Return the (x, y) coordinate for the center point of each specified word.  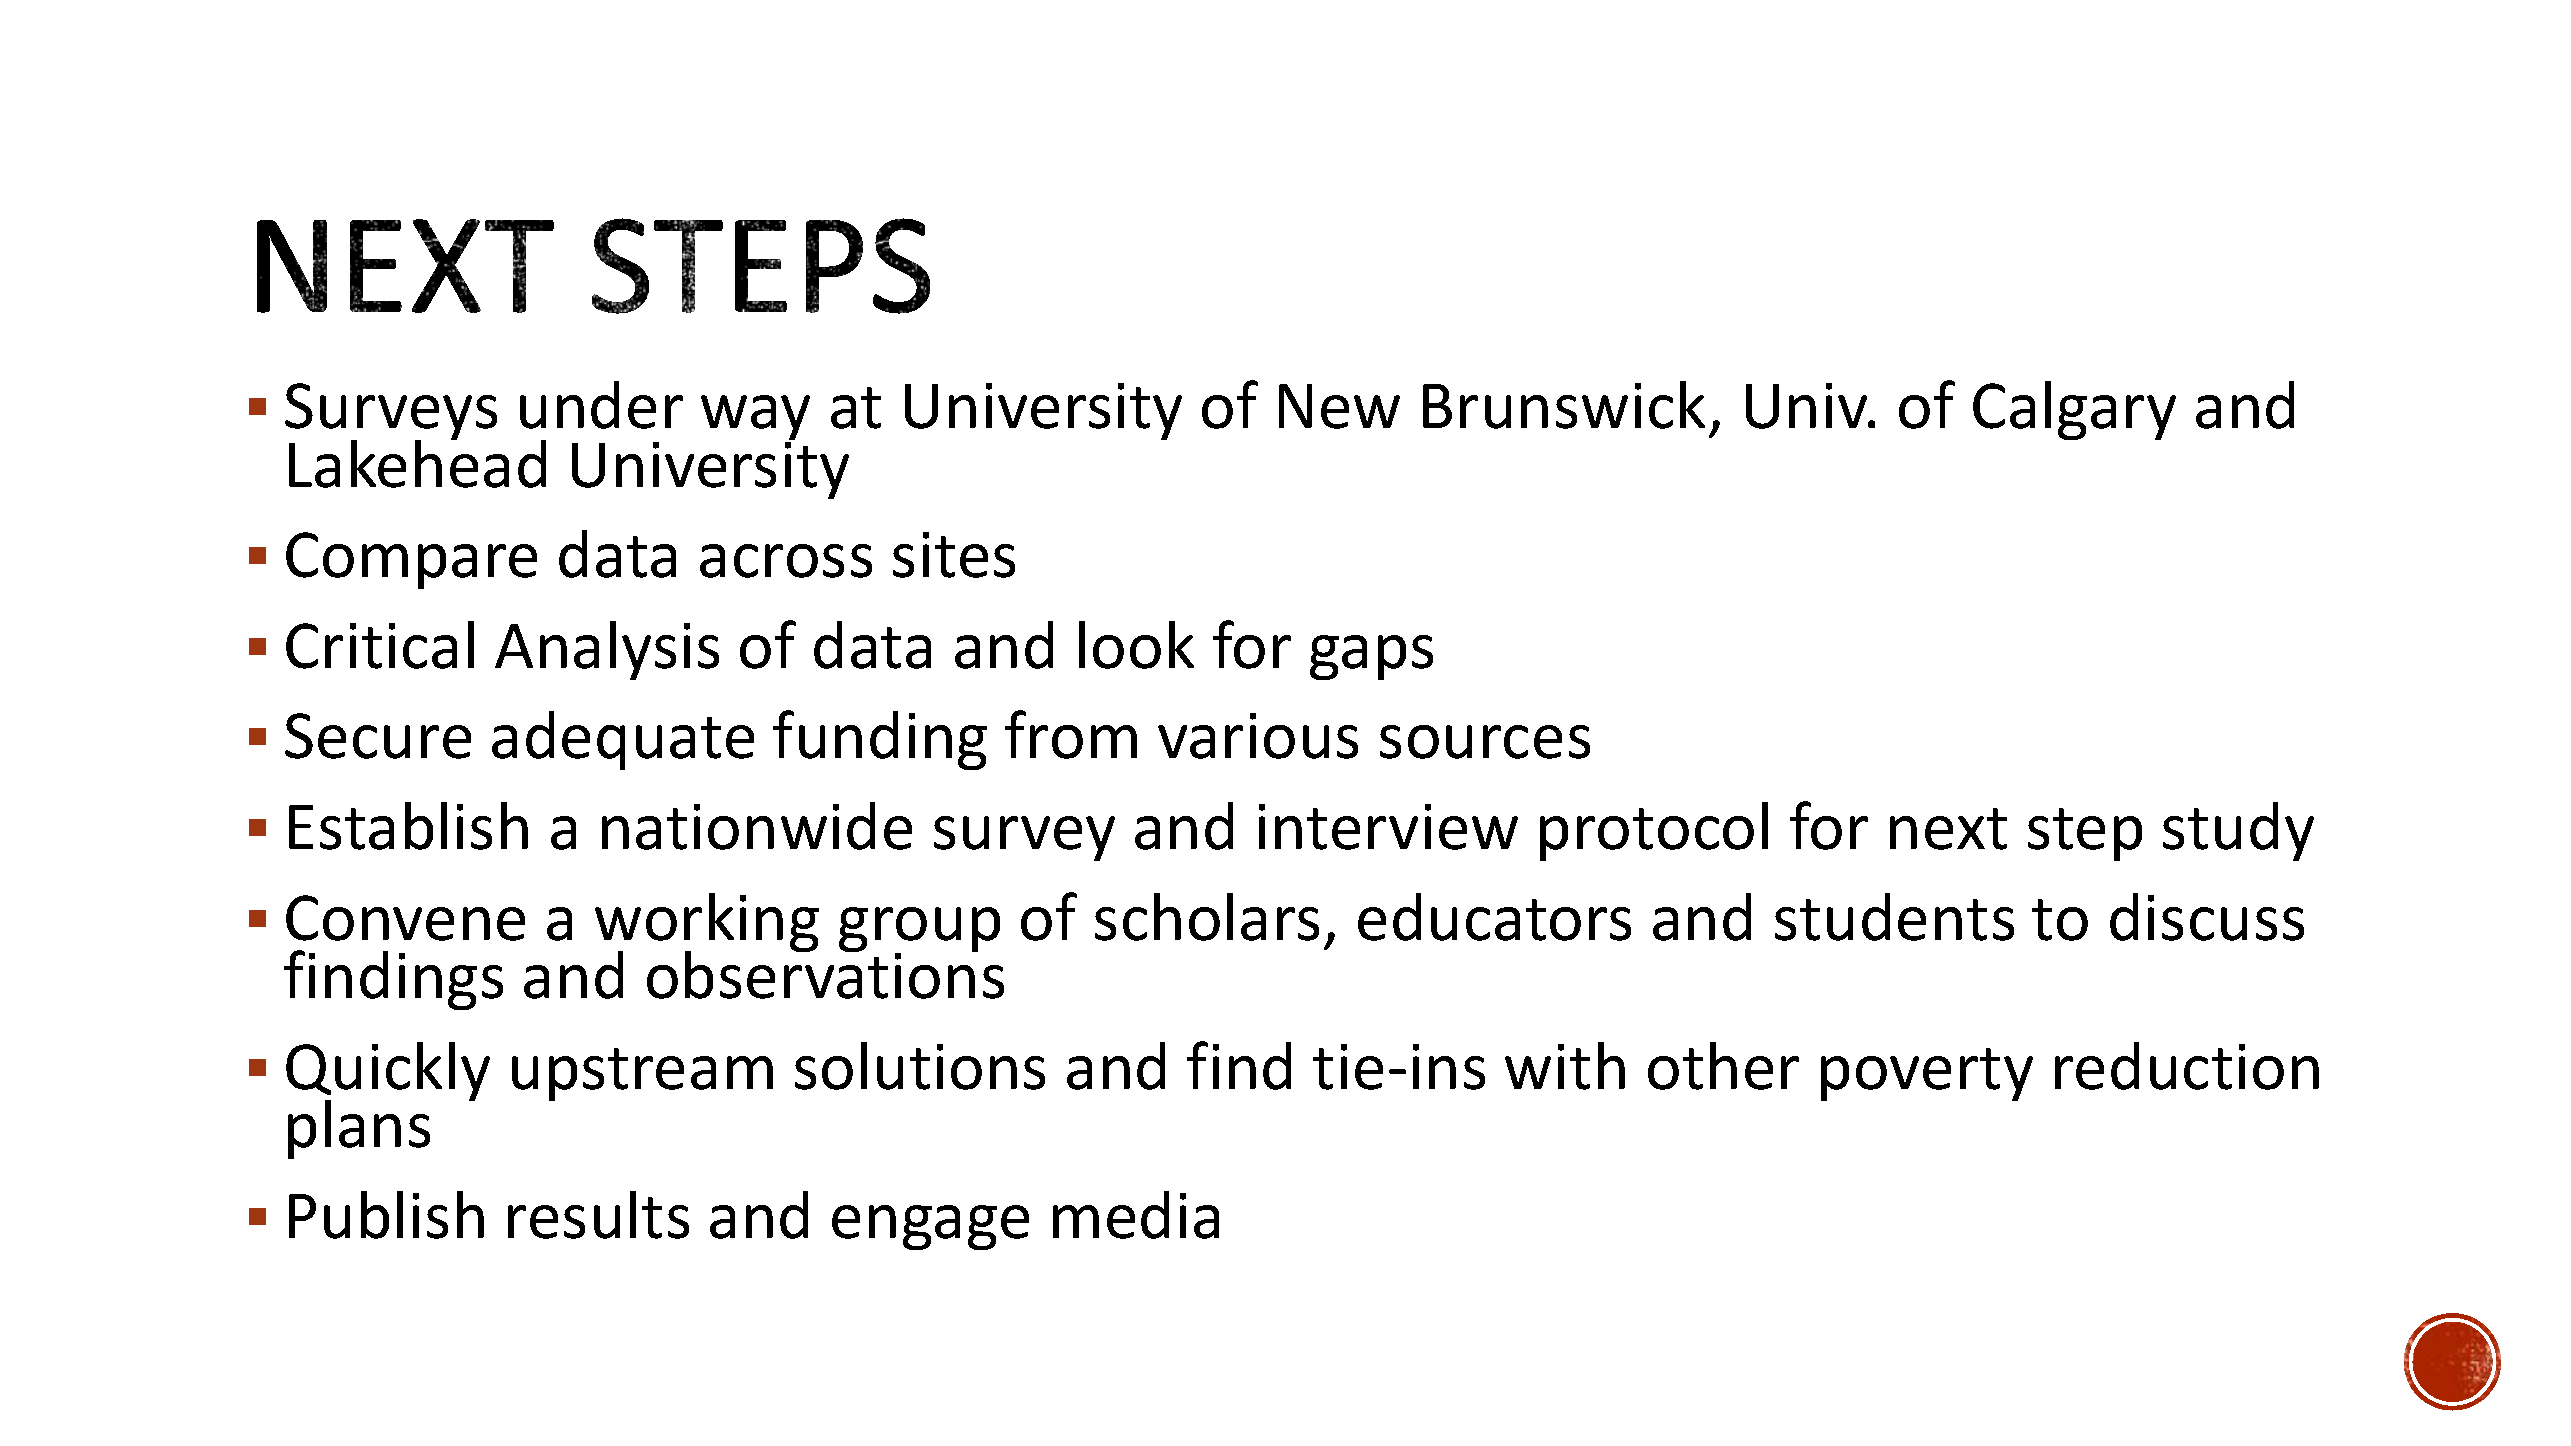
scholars (1207, 917)
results (598, 1215)
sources (1485, 742)
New (1339, 406)
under (601, 405)
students (1894, 917)
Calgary (2074, 410)
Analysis (607, 650)
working (707, 924)
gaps (1371, 657)
